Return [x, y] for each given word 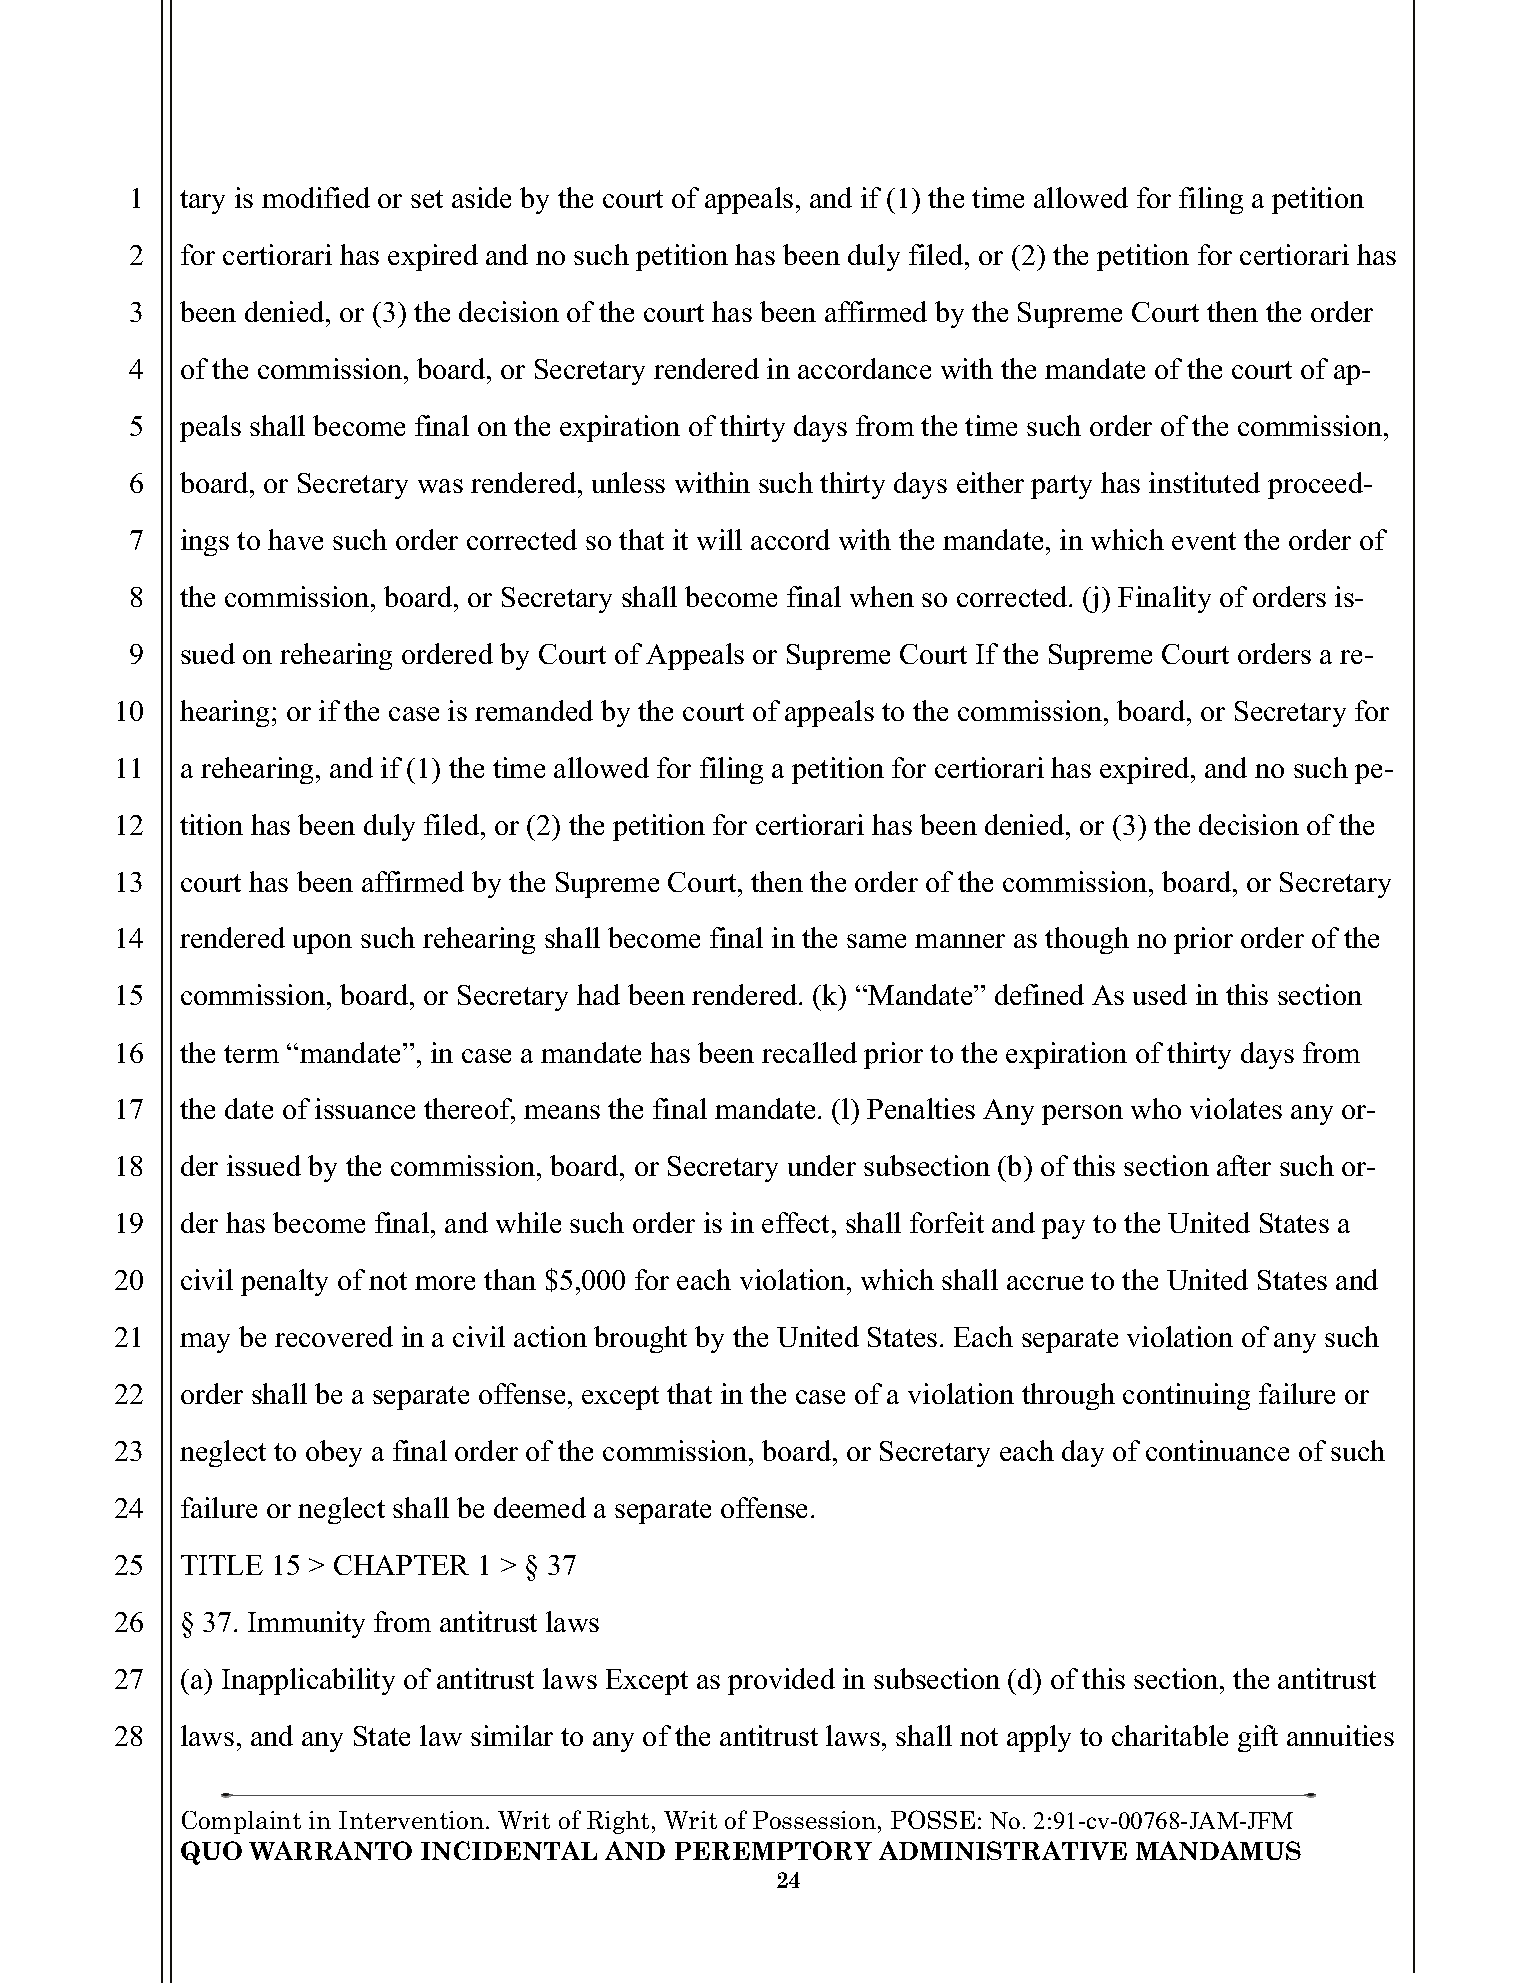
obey [334, 1453]
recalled [809, 1052]
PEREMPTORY [773, 1850]
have [295, 539]
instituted [1204, 482]
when [882, 596]
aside [481, 197]
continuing [1186, 1396]
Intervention [411, 1820]
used [1160, 994]
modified [316, 197]
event [1204, 541]
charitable [1170, 1735]
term [251, 1054]
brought [640, 1339]
